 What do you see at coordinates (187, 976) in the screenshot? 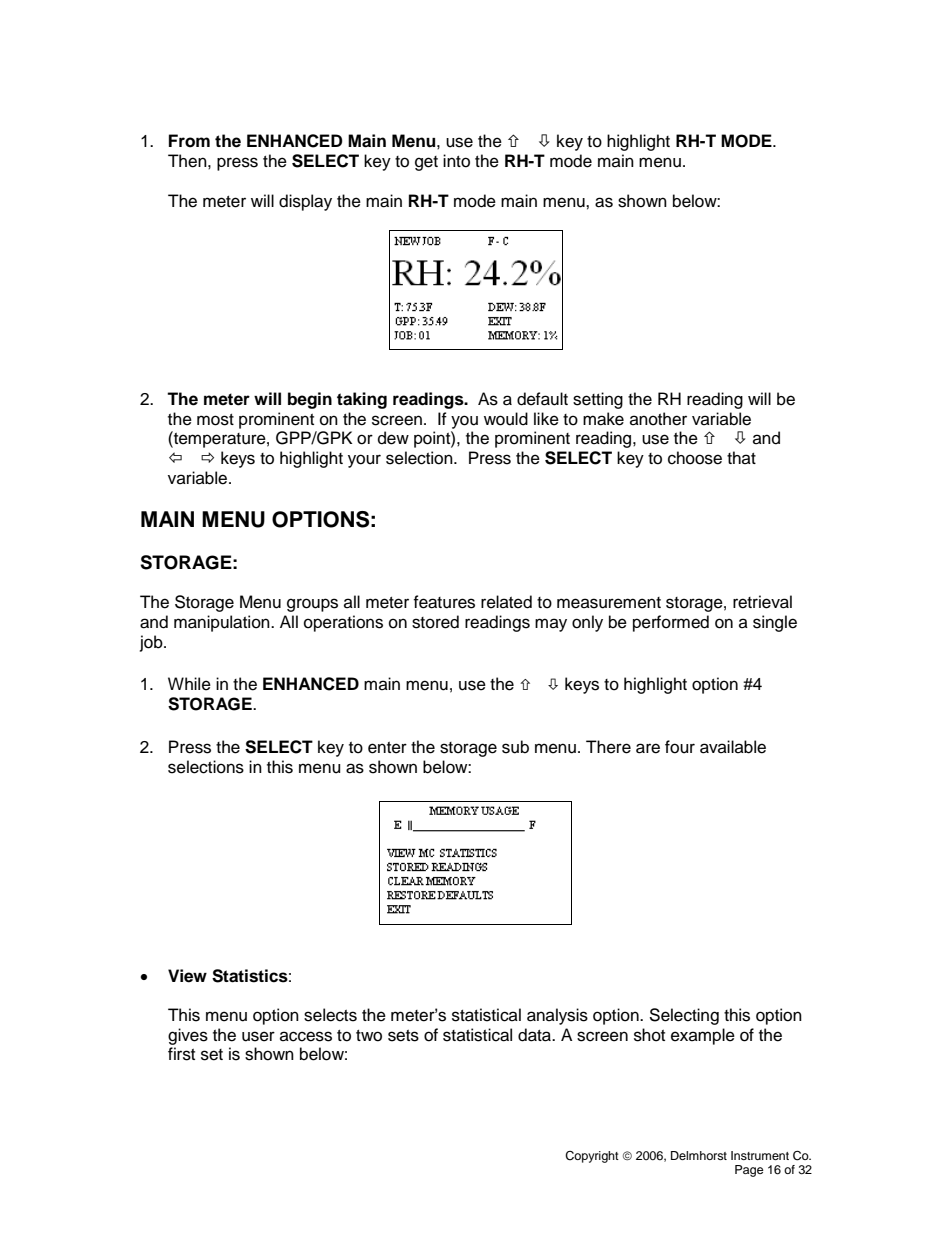
I see `View` at bounding box center [187, 976].
